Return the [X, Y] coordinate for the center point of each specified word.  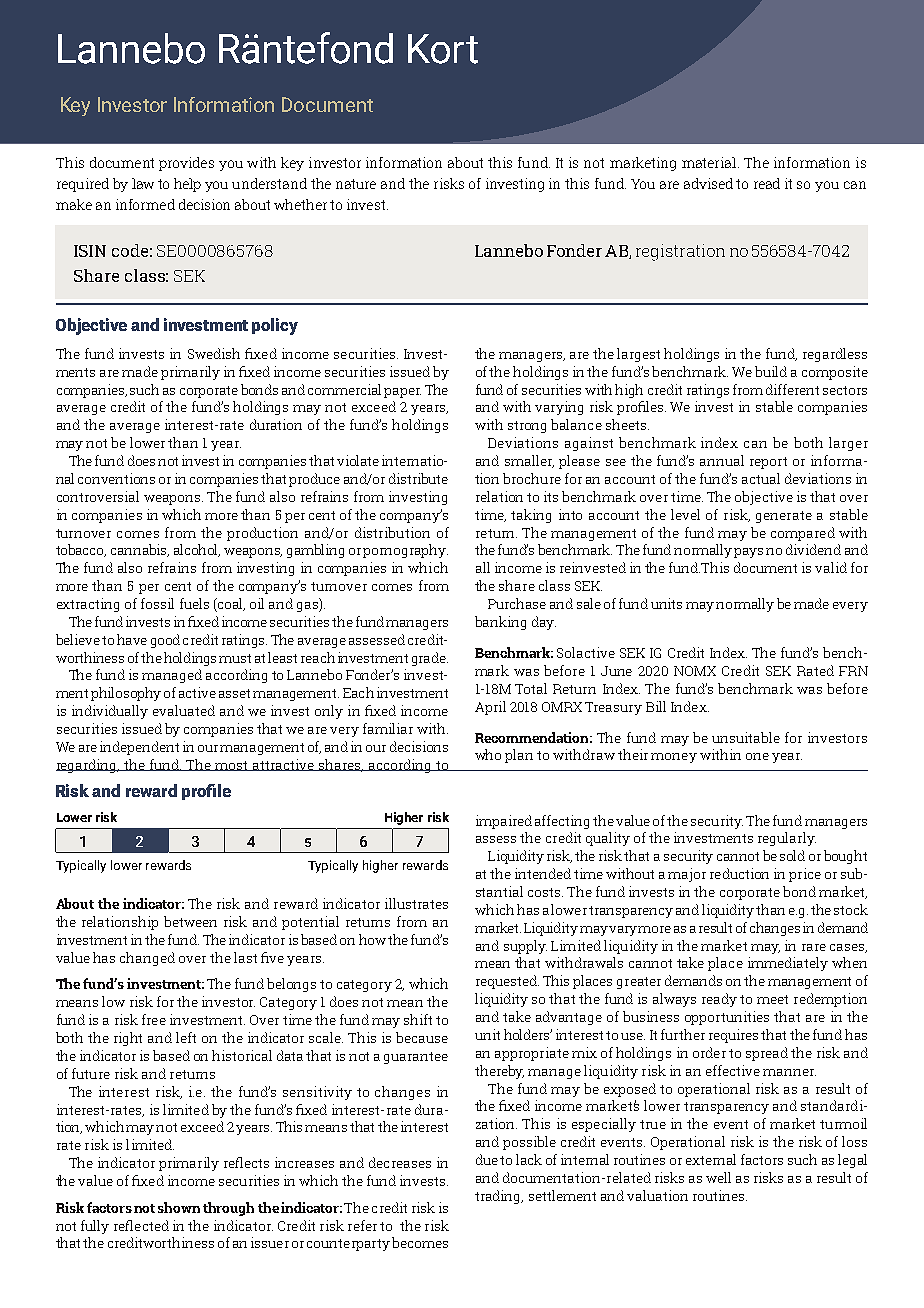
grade [430, 659]
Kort [443, 49]
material [709, 162]
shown [179, 1207]
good [165, 641]
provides [186, 164]
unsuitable [746, 737]
